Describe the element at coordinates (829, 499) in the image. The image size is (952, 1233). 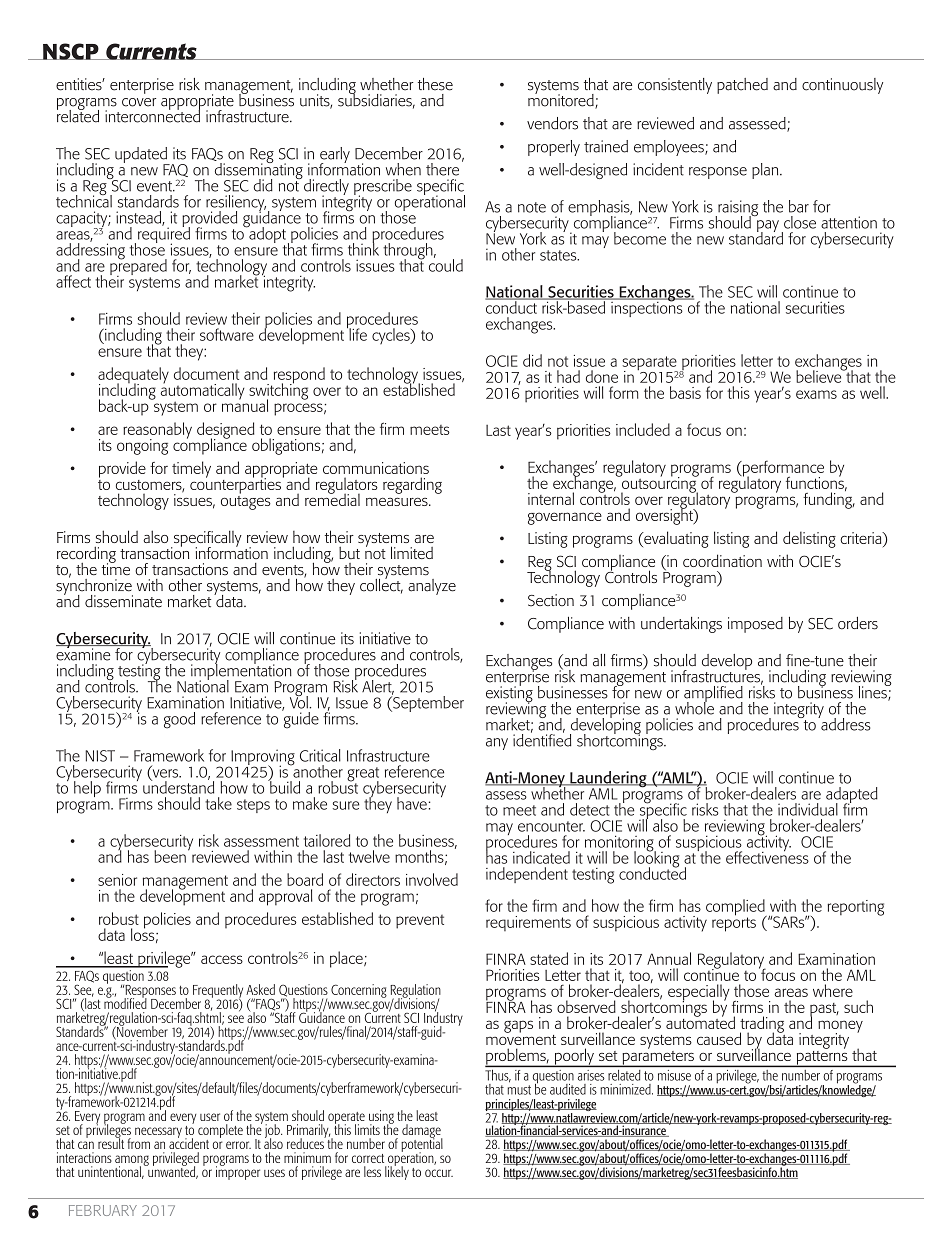
I see `funding` at that location.
